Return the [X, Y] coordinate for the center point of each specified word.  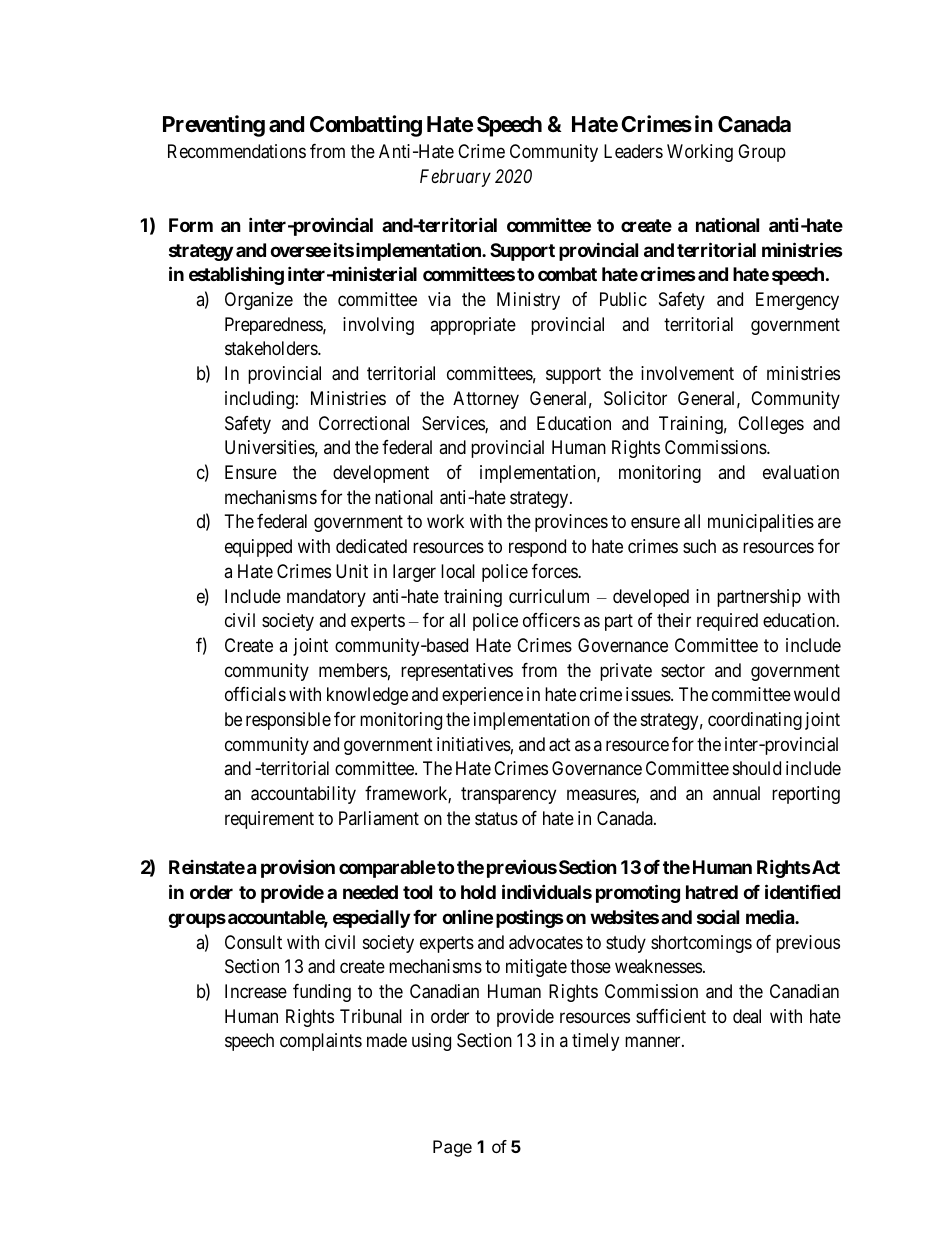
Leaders [633, 151]
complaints [321, 1042]
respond [537, 548]
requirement [269, 820]
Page [452, 1148]
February [455, 178]
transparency [508, 795]
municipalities [761, 523]
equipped [258, 548]
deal [747, 1016]
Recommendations [237, 151]
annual [736, 793]
